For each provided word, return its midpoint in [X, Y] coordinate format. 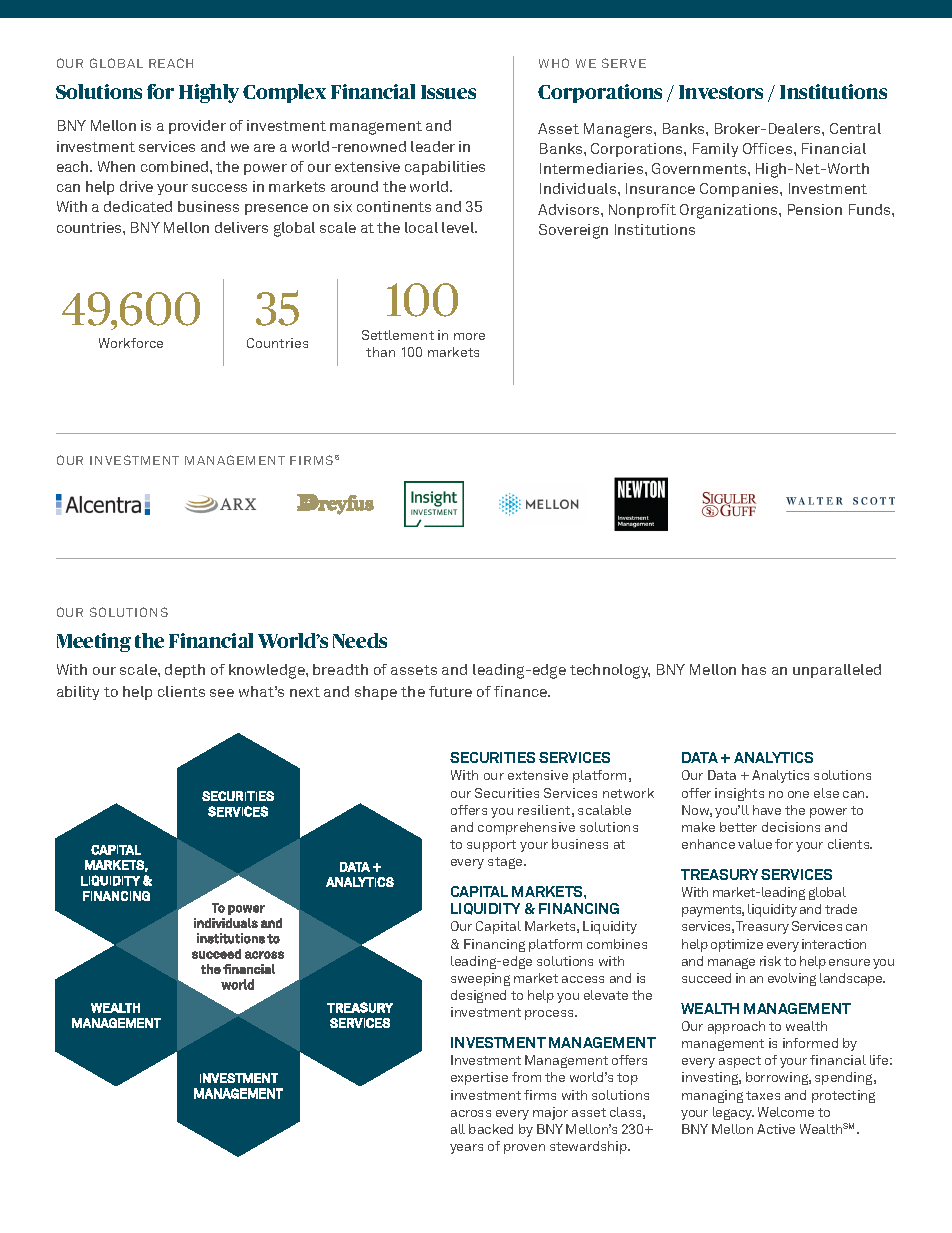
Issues [448, 92]
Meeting [94, 642]
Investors [721, 92]
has [754, 669]
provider [197, 127]
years [466, 1149]
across [471, 1113]
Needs [360, 640]
